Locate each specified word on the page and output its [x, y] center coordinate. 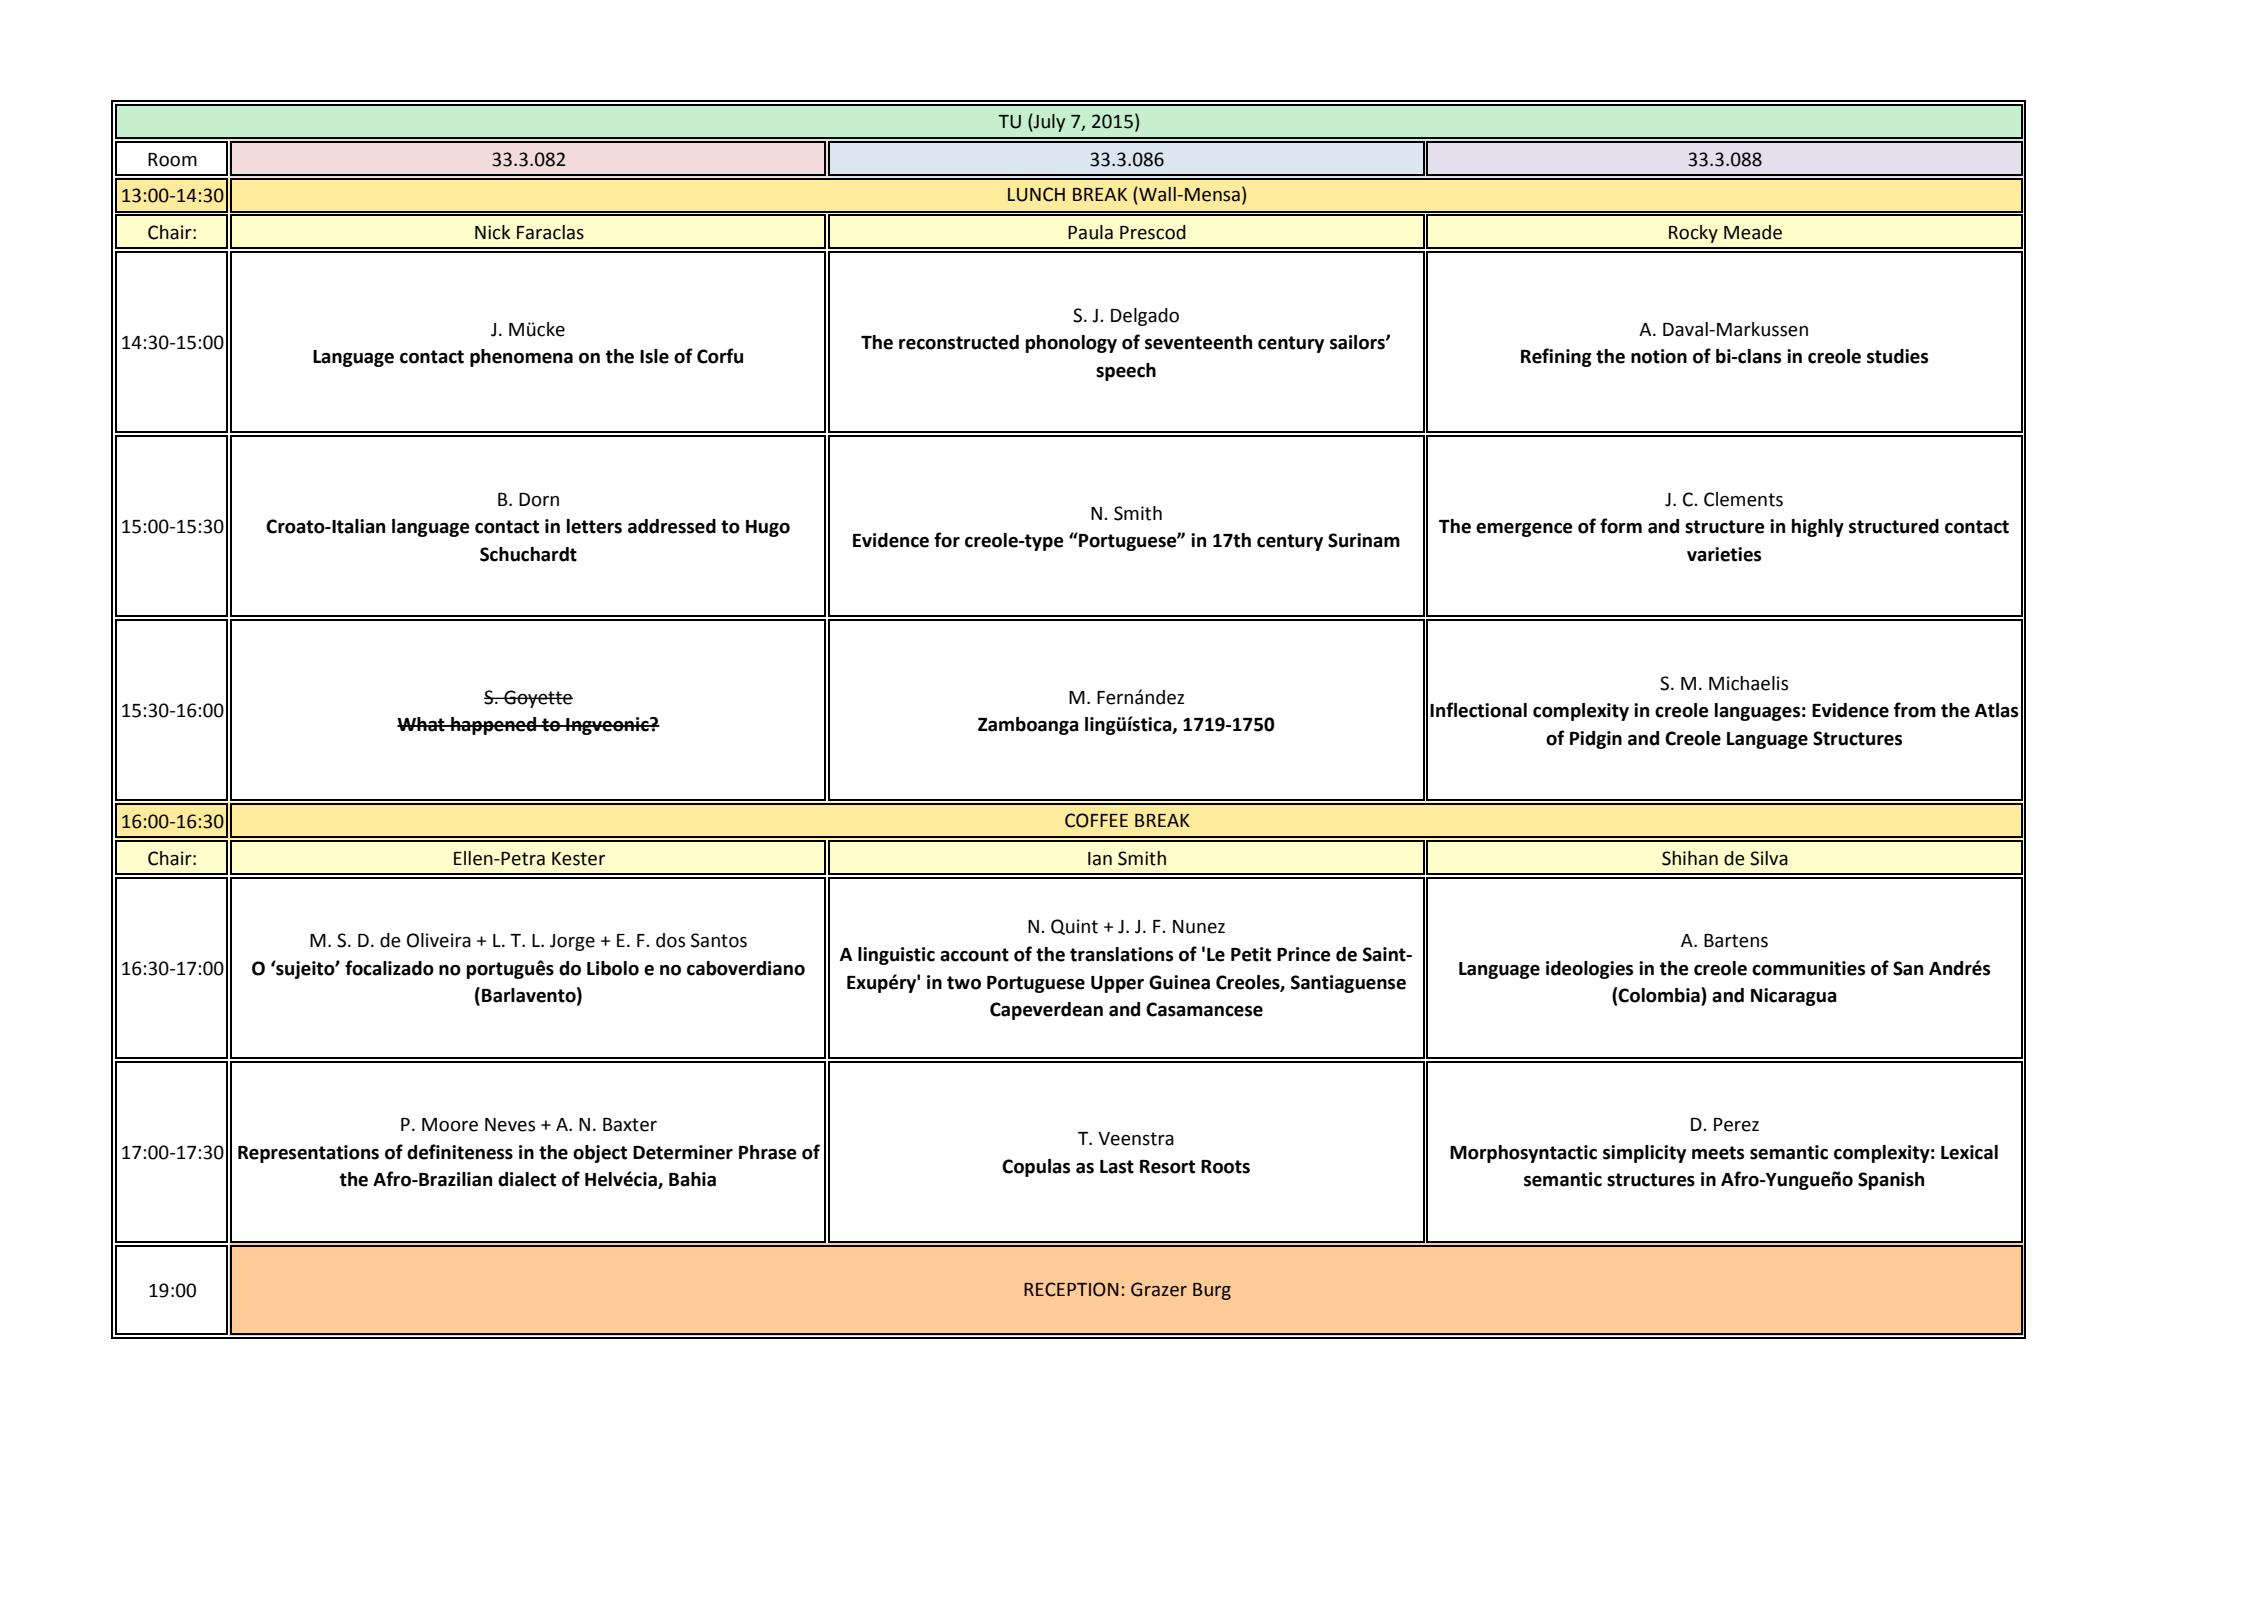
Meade [1753, 232]
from [1915, 710]
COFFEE [1096, 820]
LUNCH [1036, 194]
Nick [492, 232]
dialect [527, 1179]
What [422, 724]
